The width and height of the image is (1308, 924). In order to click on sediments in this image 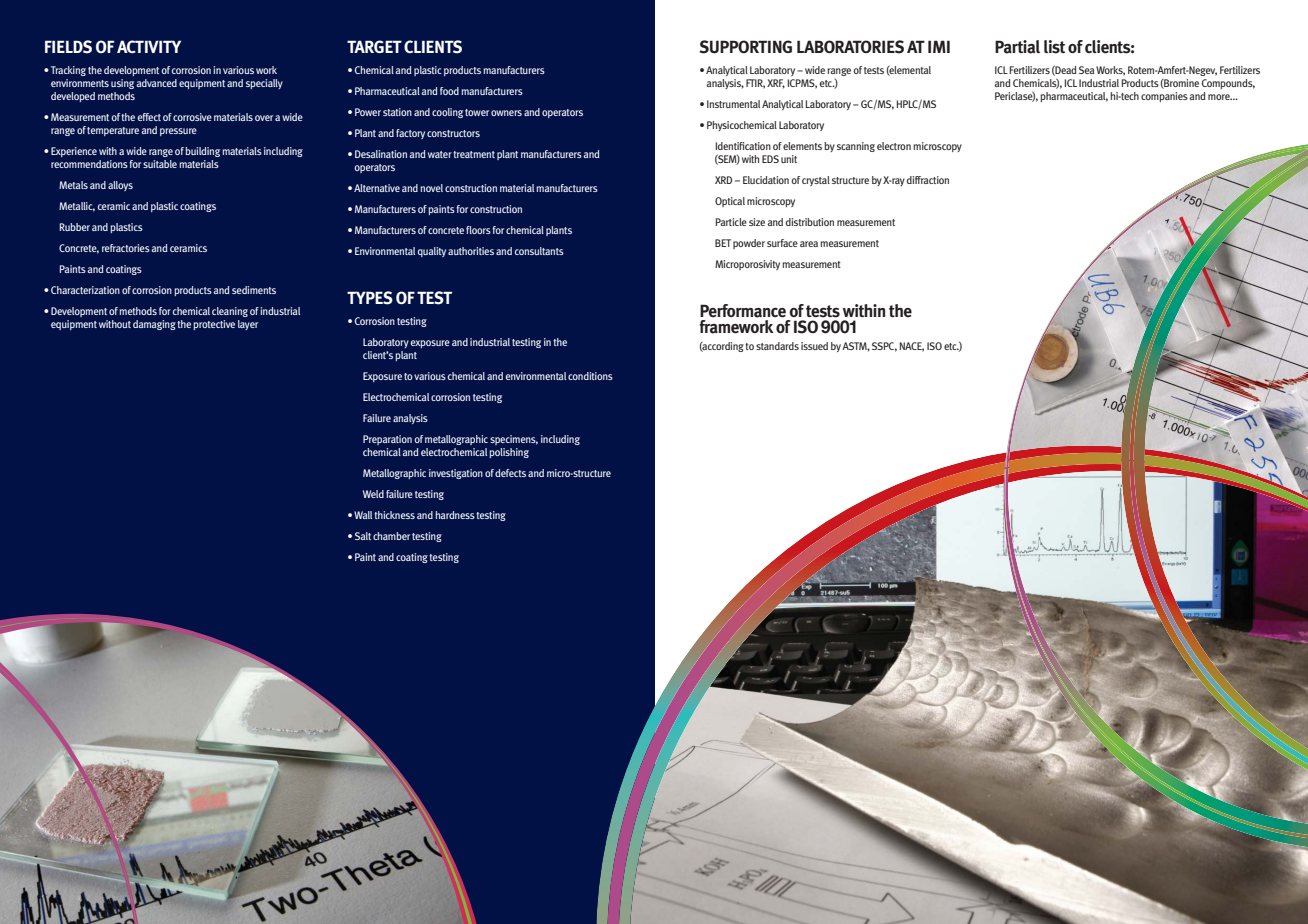, I will do `click(254, 290)`.
